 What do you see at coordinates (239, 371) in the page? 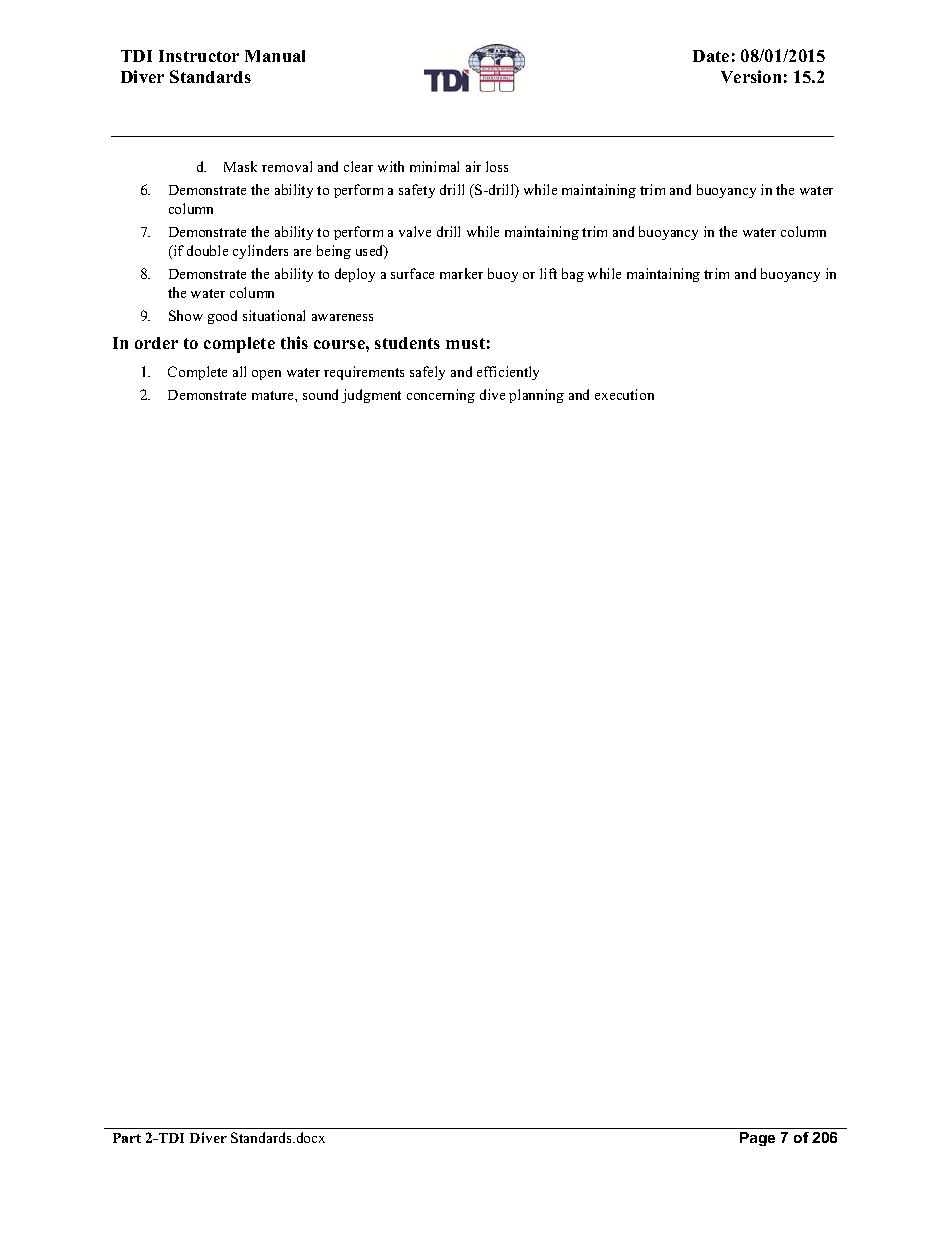
I see `all` at bounding box center [239, 371].
